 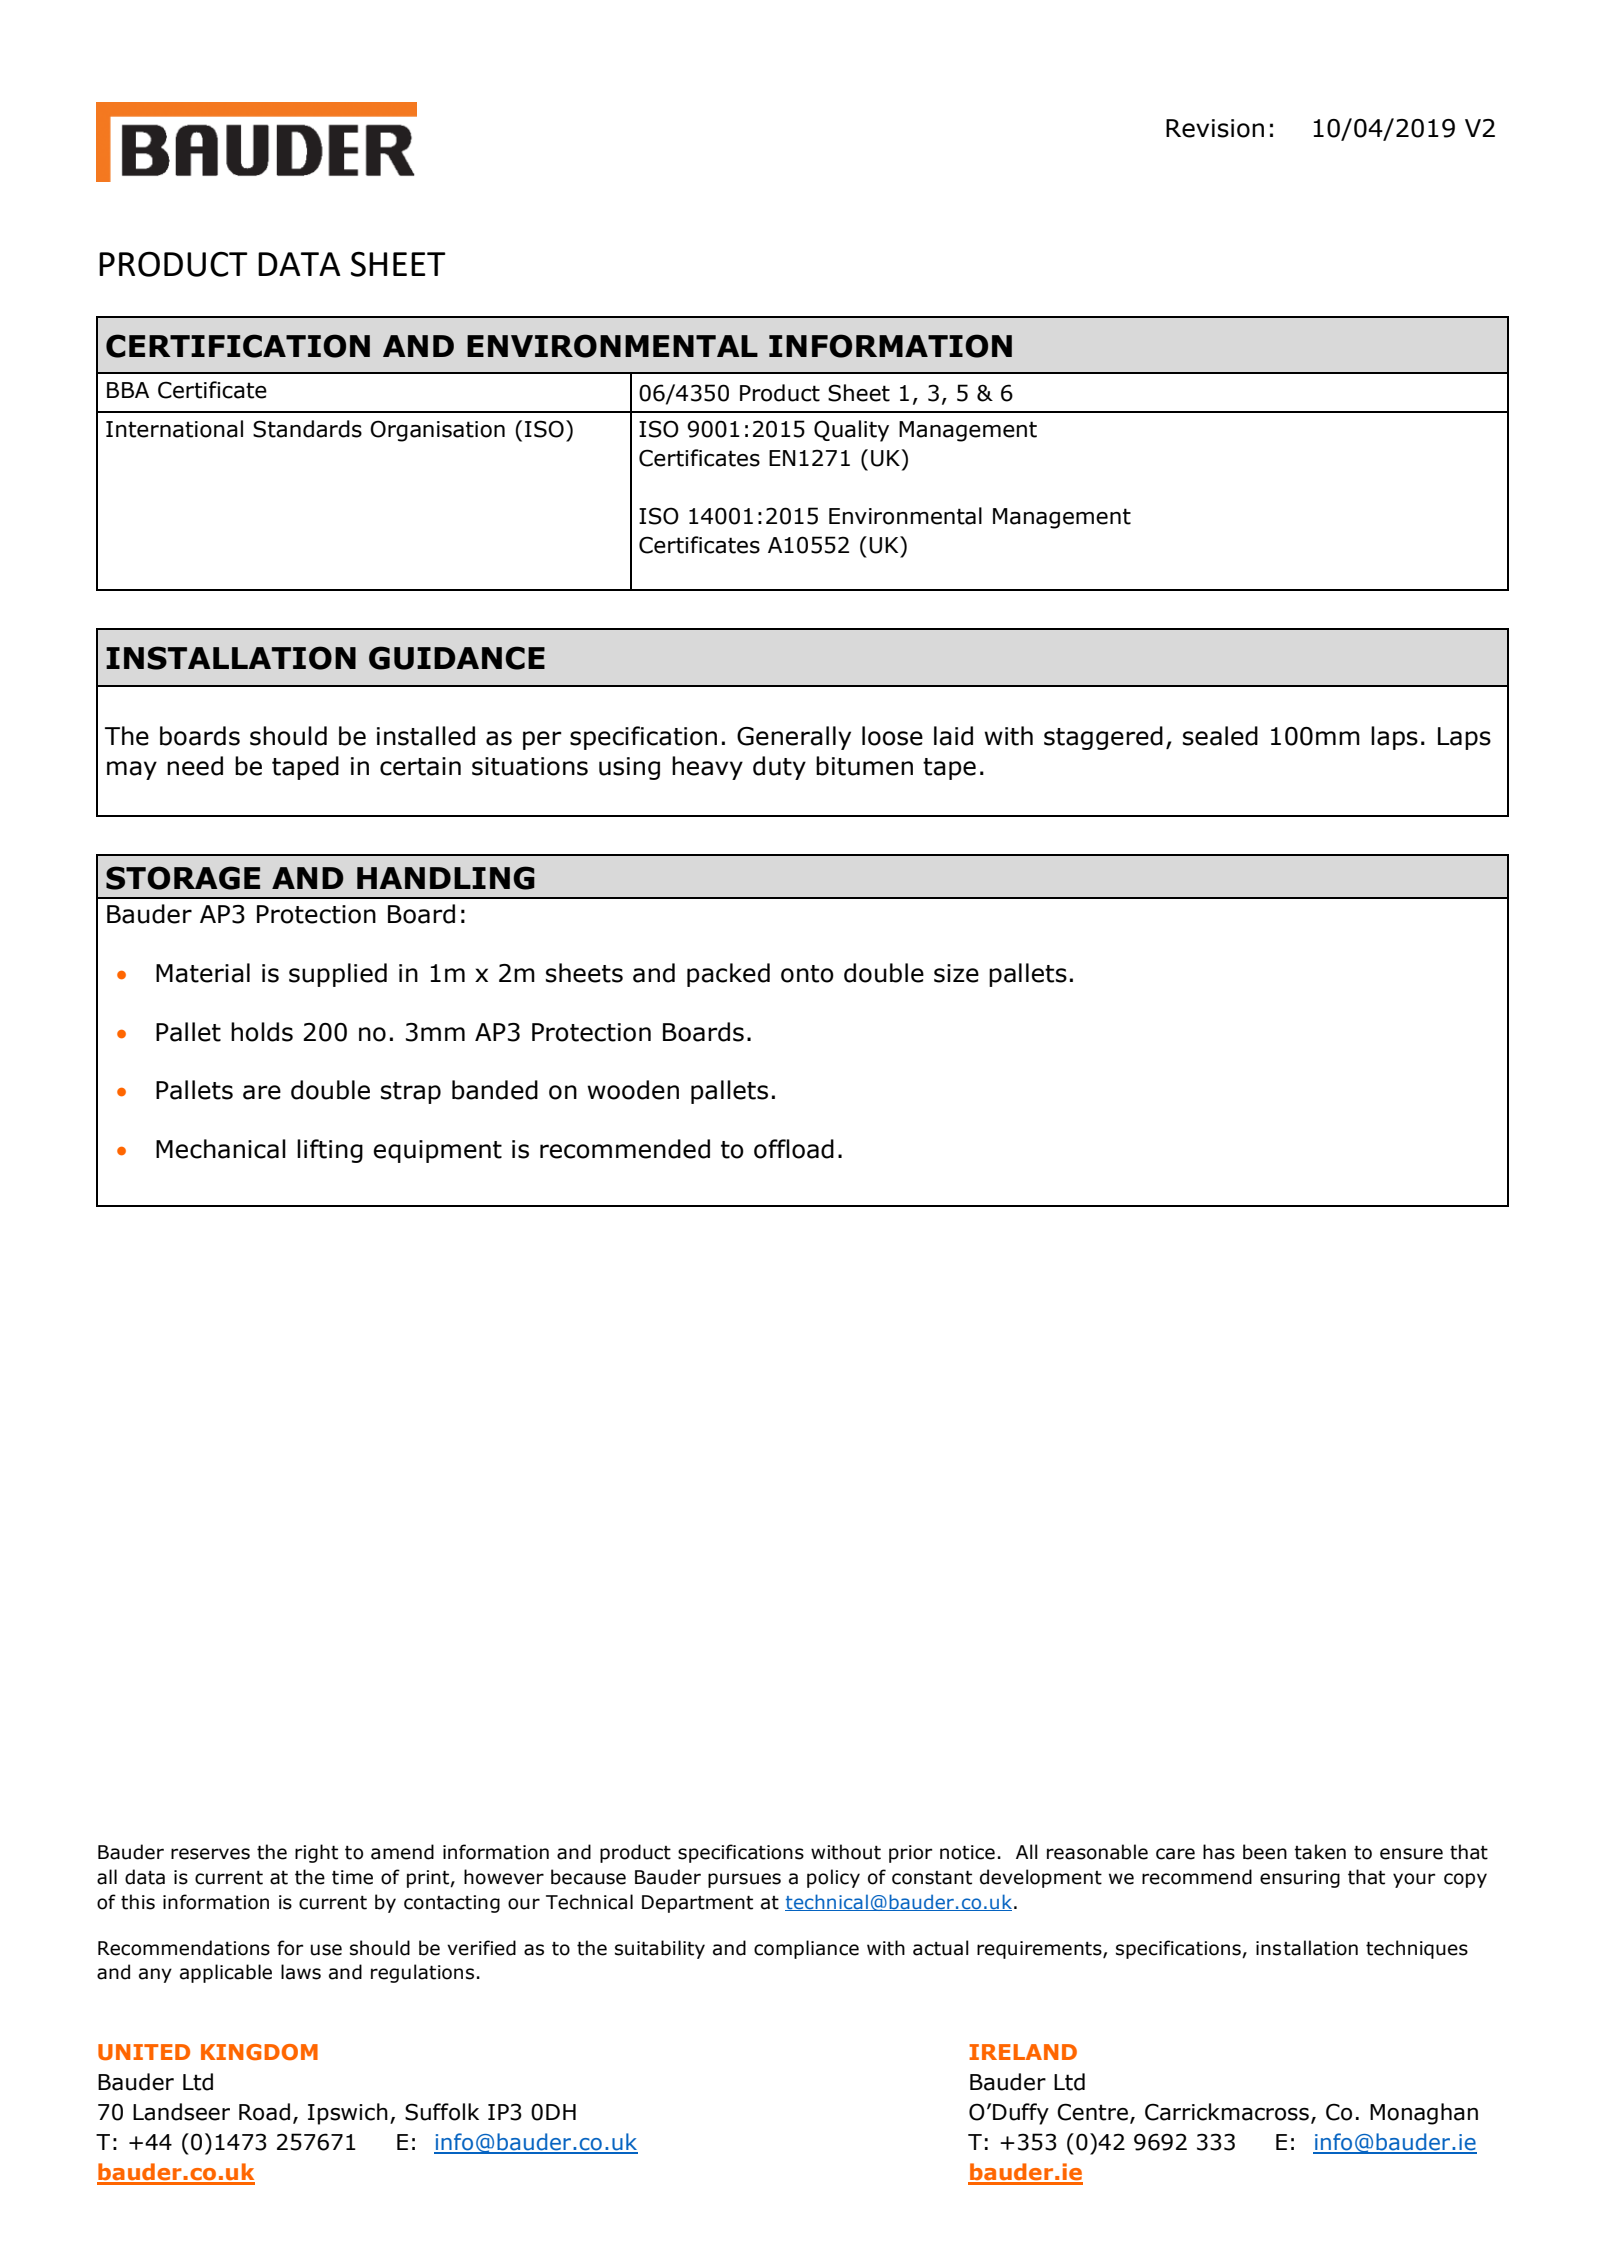 I want to click on Road, so click(x=264, y=2112).
